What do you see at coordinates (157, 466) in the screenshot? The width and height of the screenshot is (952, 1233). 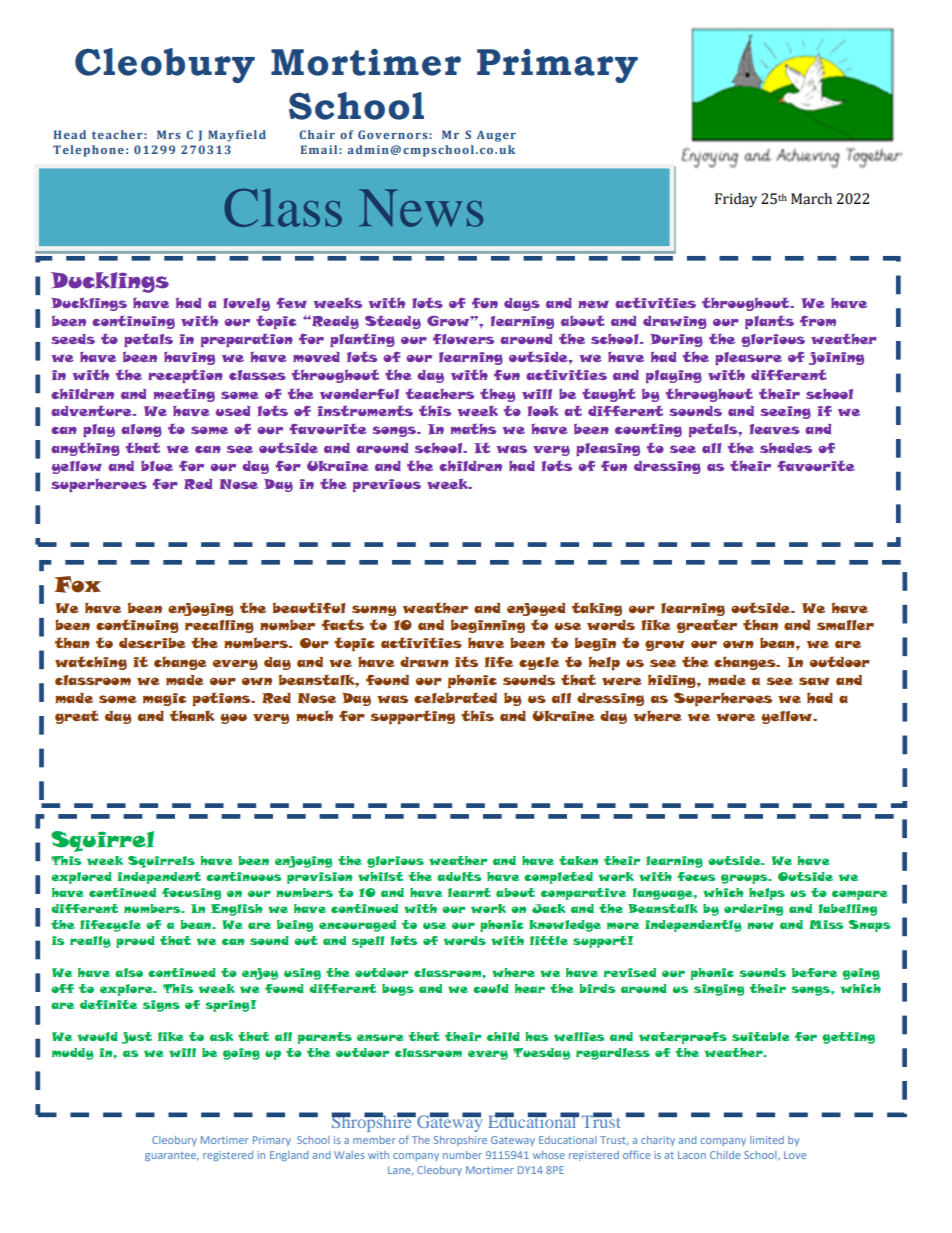 I see `blue` at bounding box center [157, 466].
